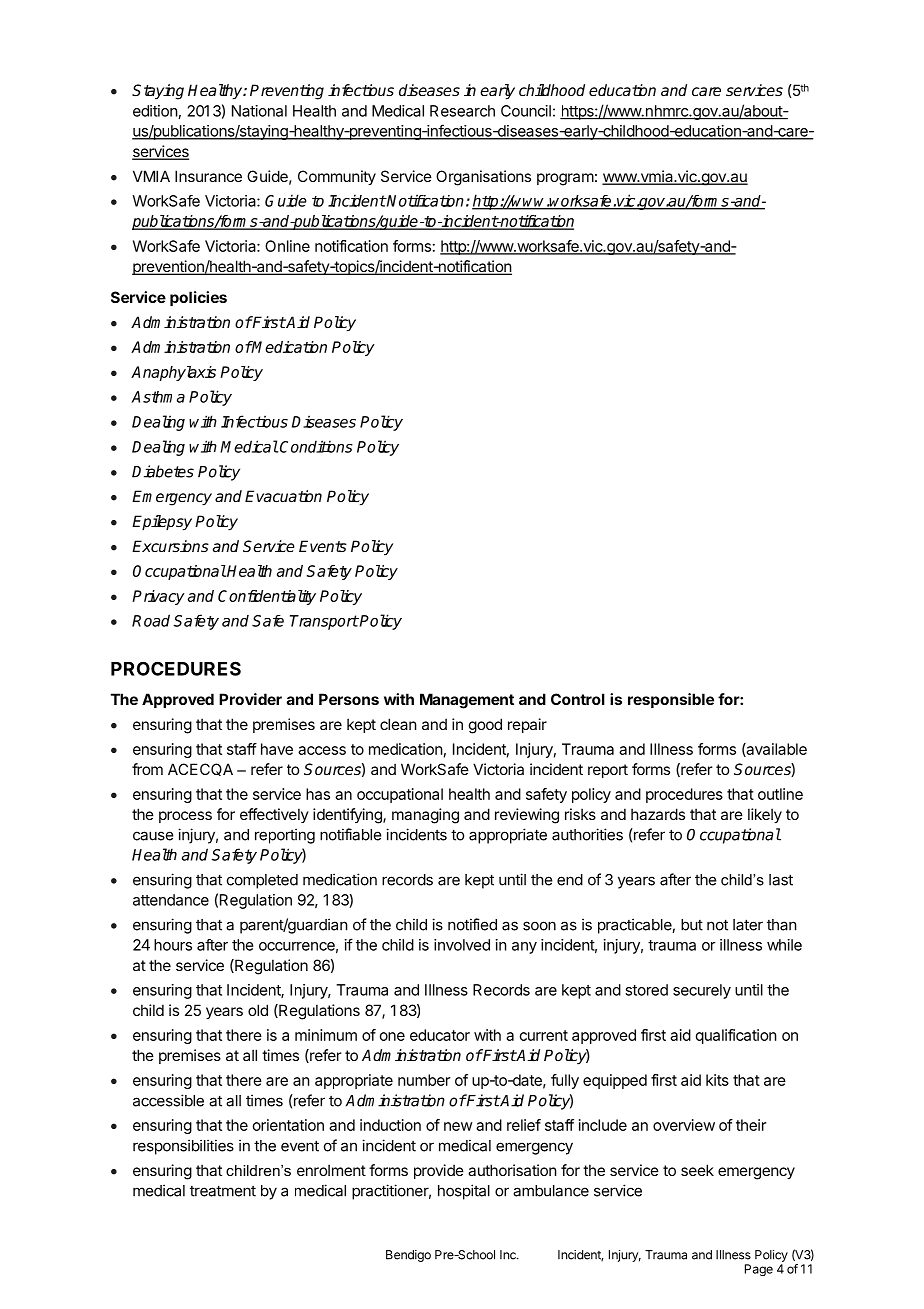  What do you see at coordinates (462, 111) in the screenshot?
I see `Research` at bounding box center [462, 111].
